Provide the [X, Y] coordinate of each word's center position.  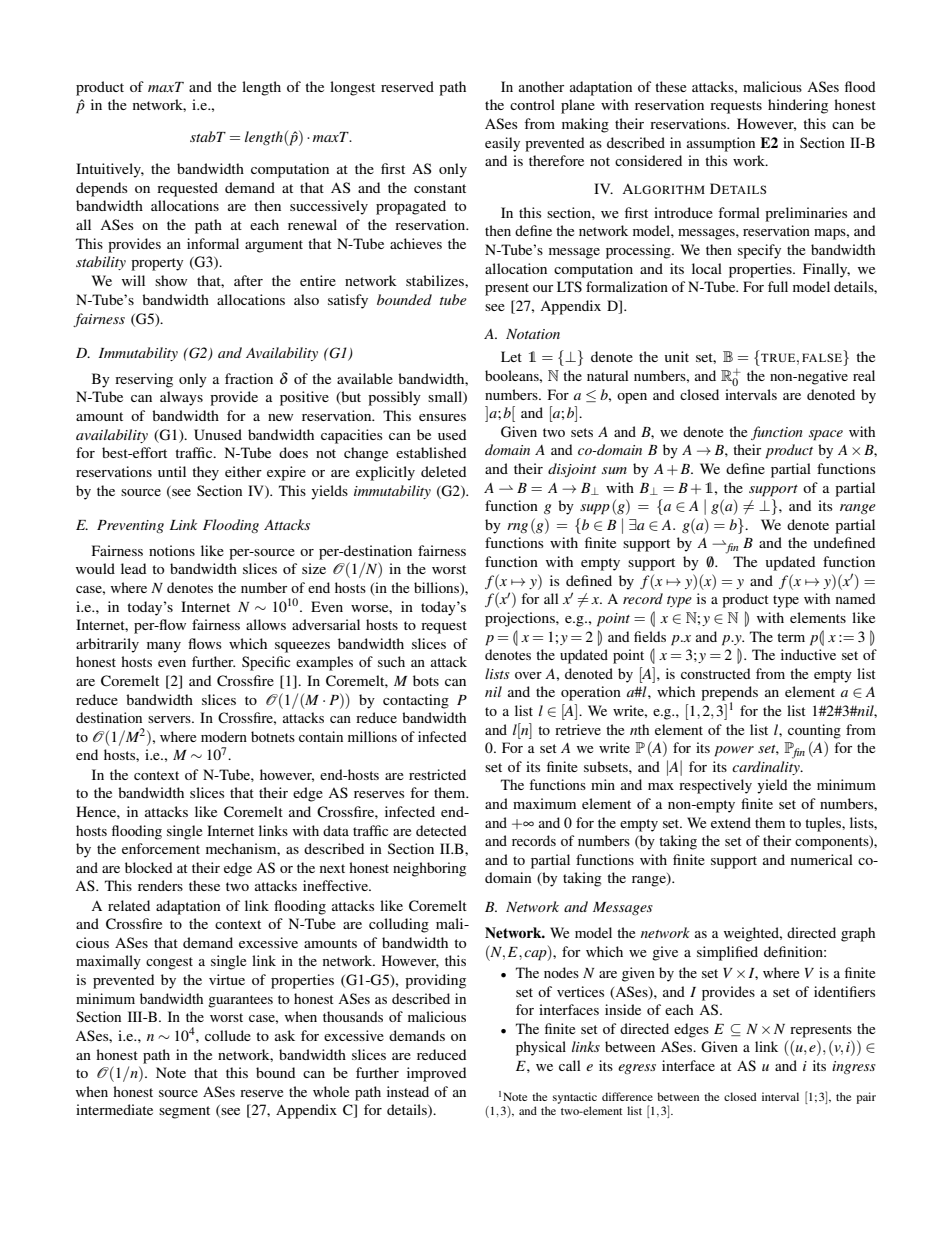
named [855, 598]
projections [521, 619]
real [864, 375]
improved [436, 1074]
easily [502, 144]
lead [133, 568]
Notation [533, 334]
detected [441, 830]
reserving [144, 380]
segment [184, 1112]
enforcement [161, 848]
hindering [798, 106]
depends [102, 189]
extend [731, 822]
